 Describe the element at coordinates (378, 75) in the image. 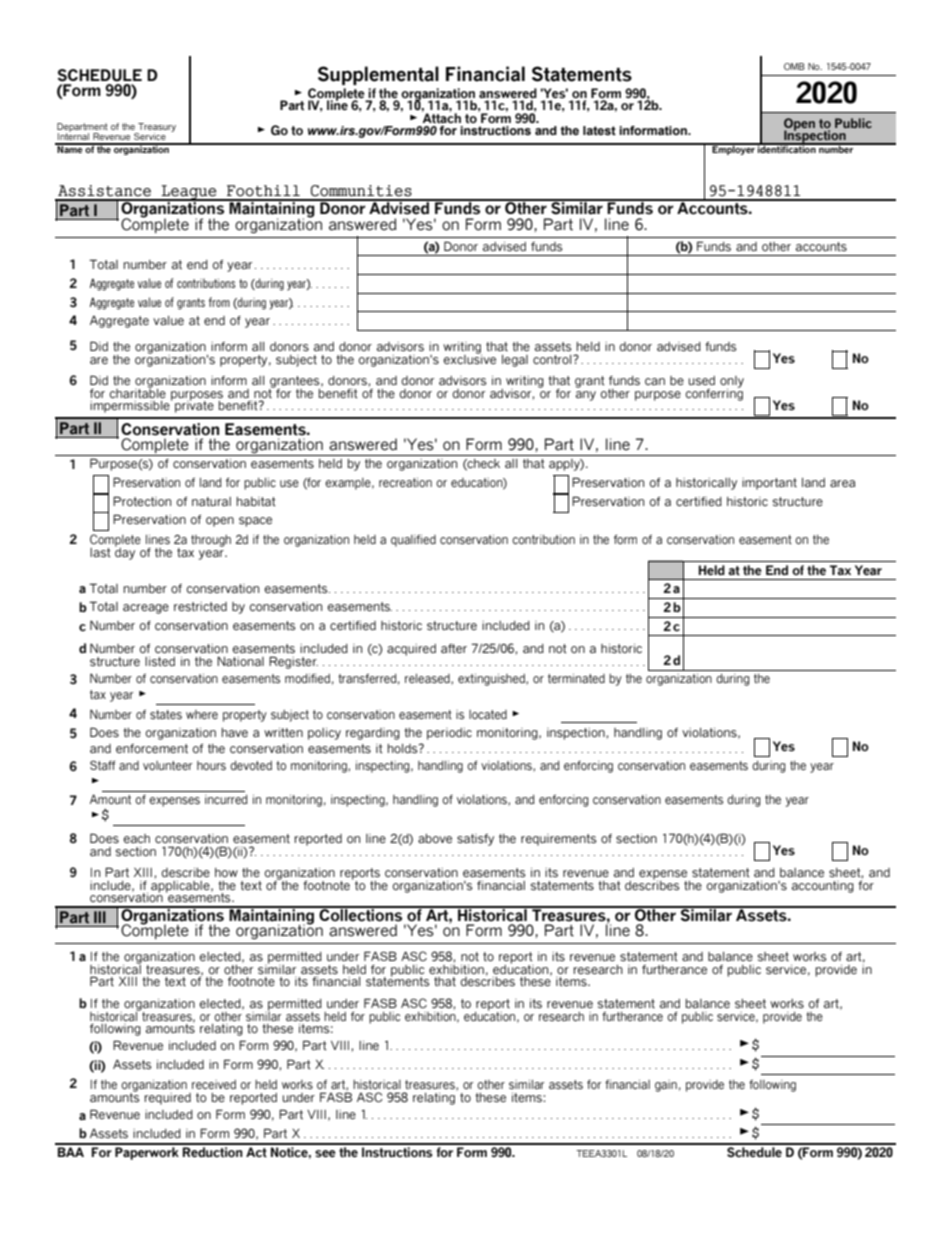

I see `Supplemental` at that location.
